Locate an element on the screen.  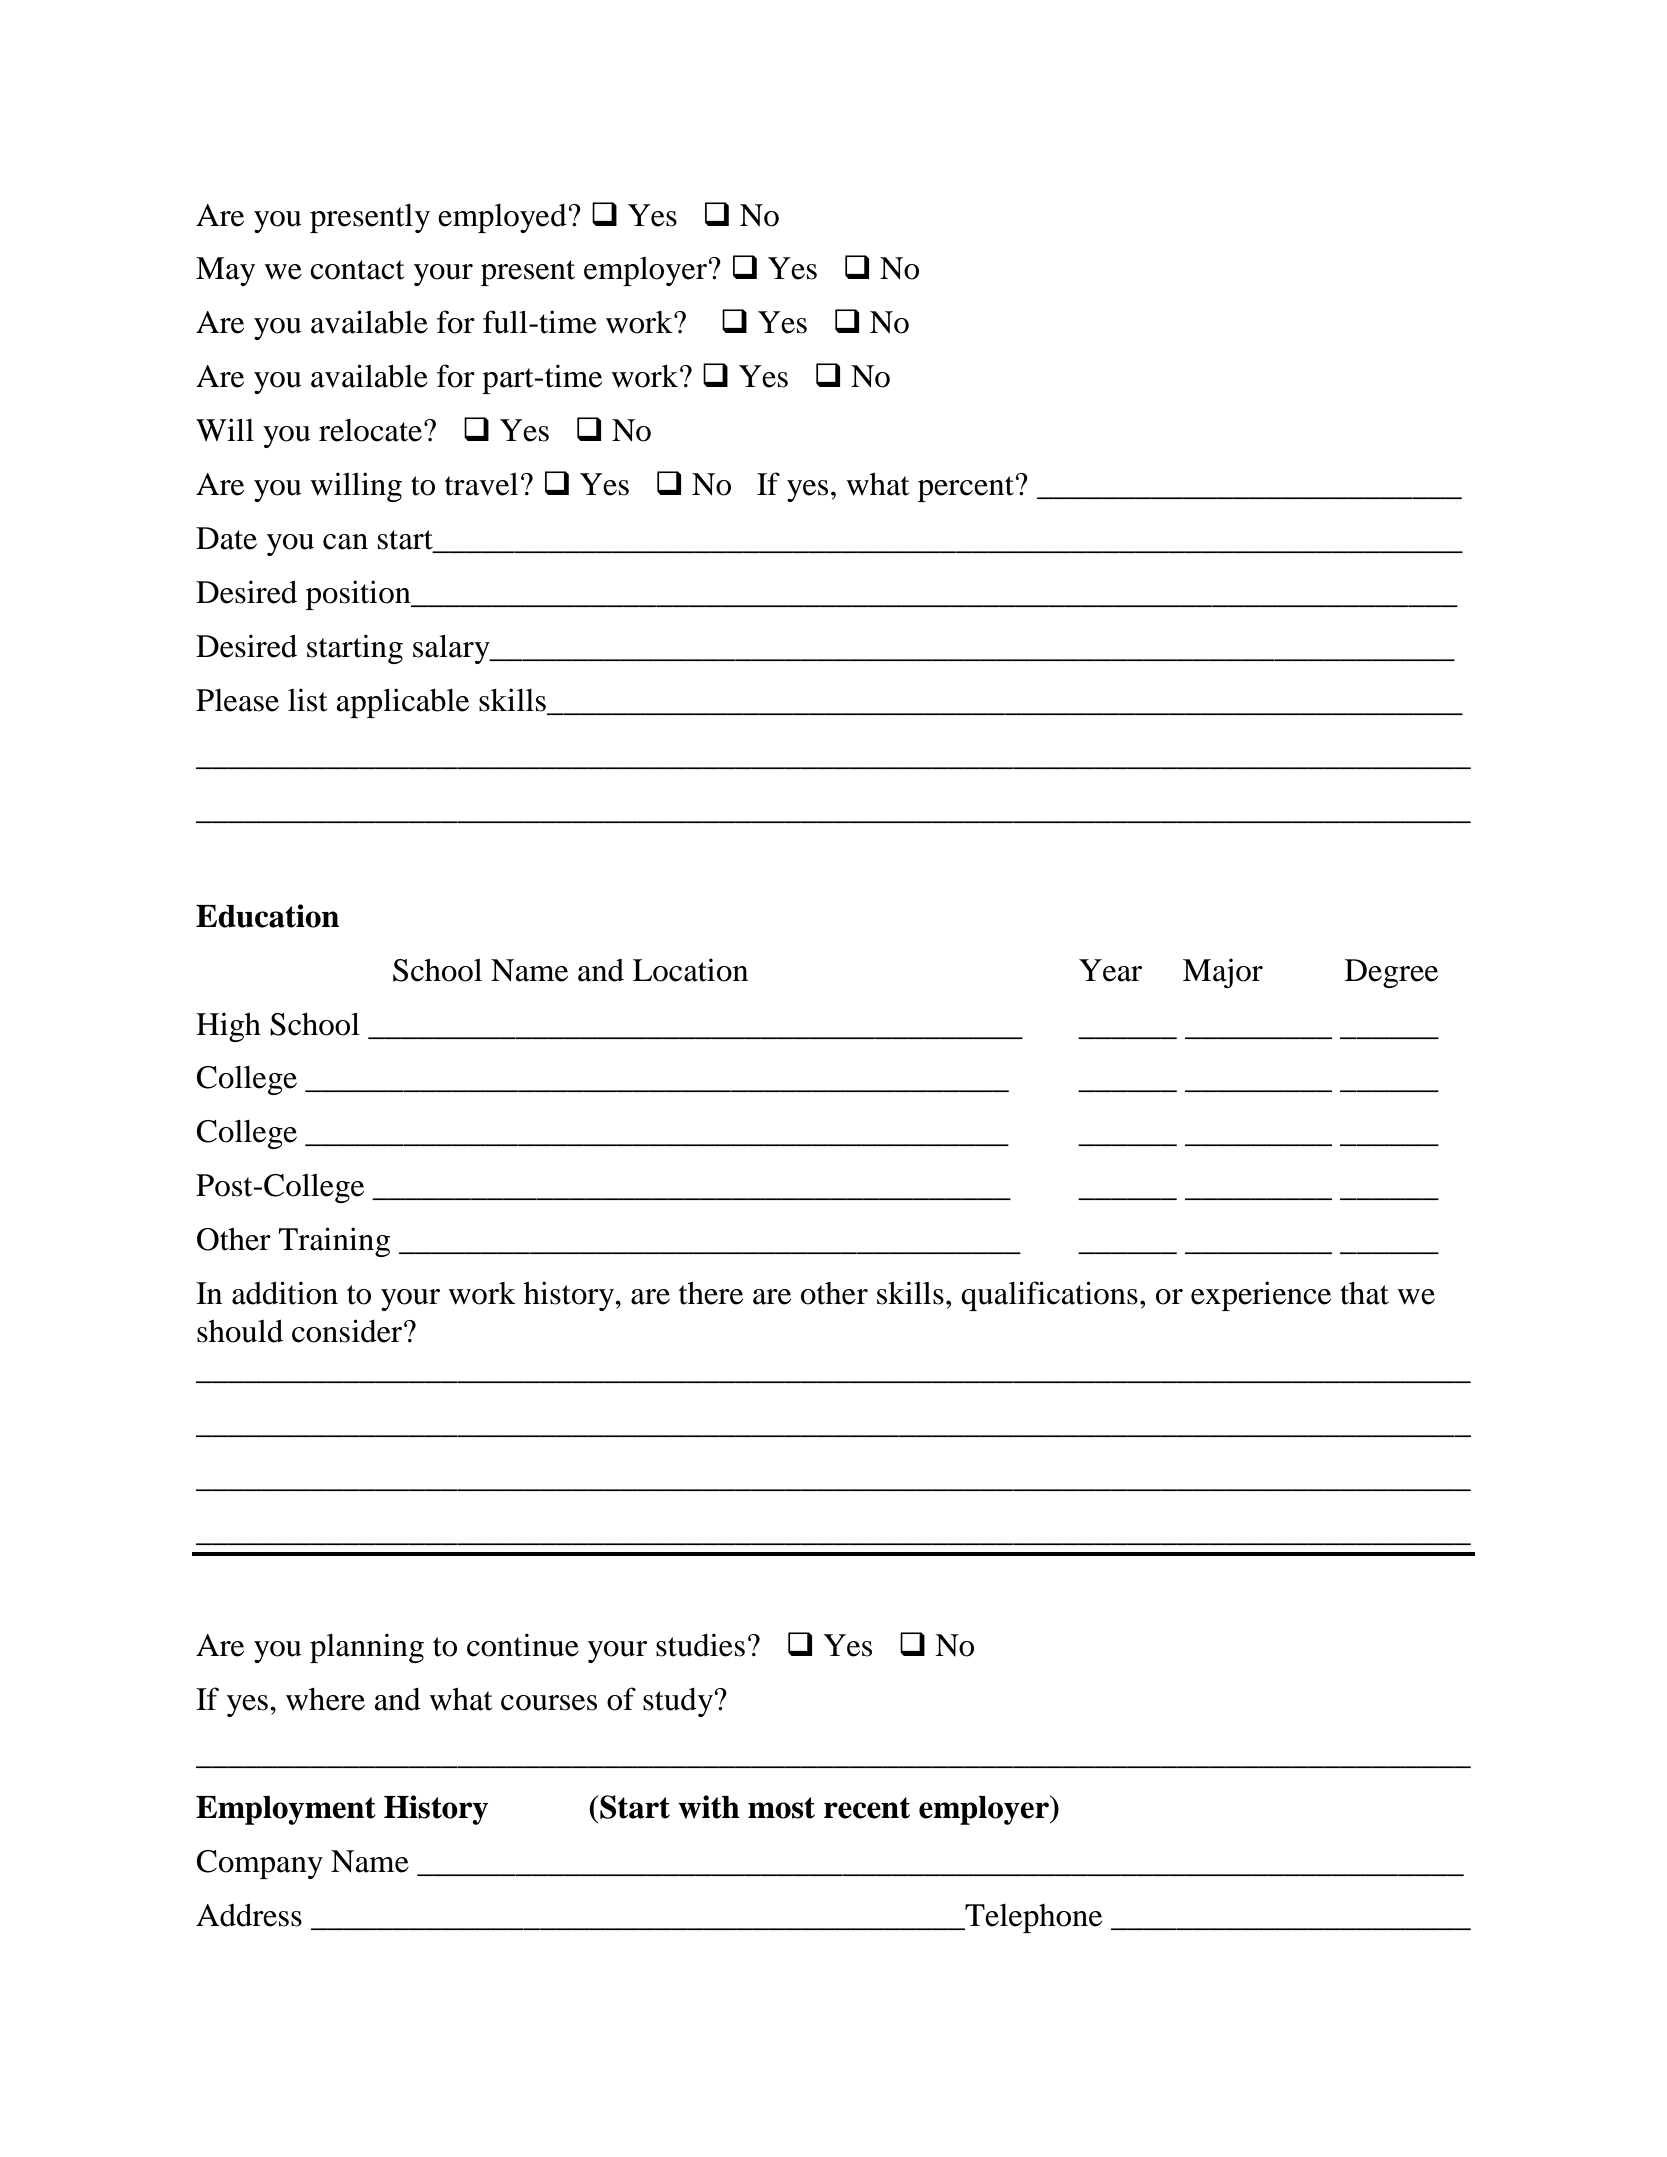
Major is located at coordinates (1223, 973).
